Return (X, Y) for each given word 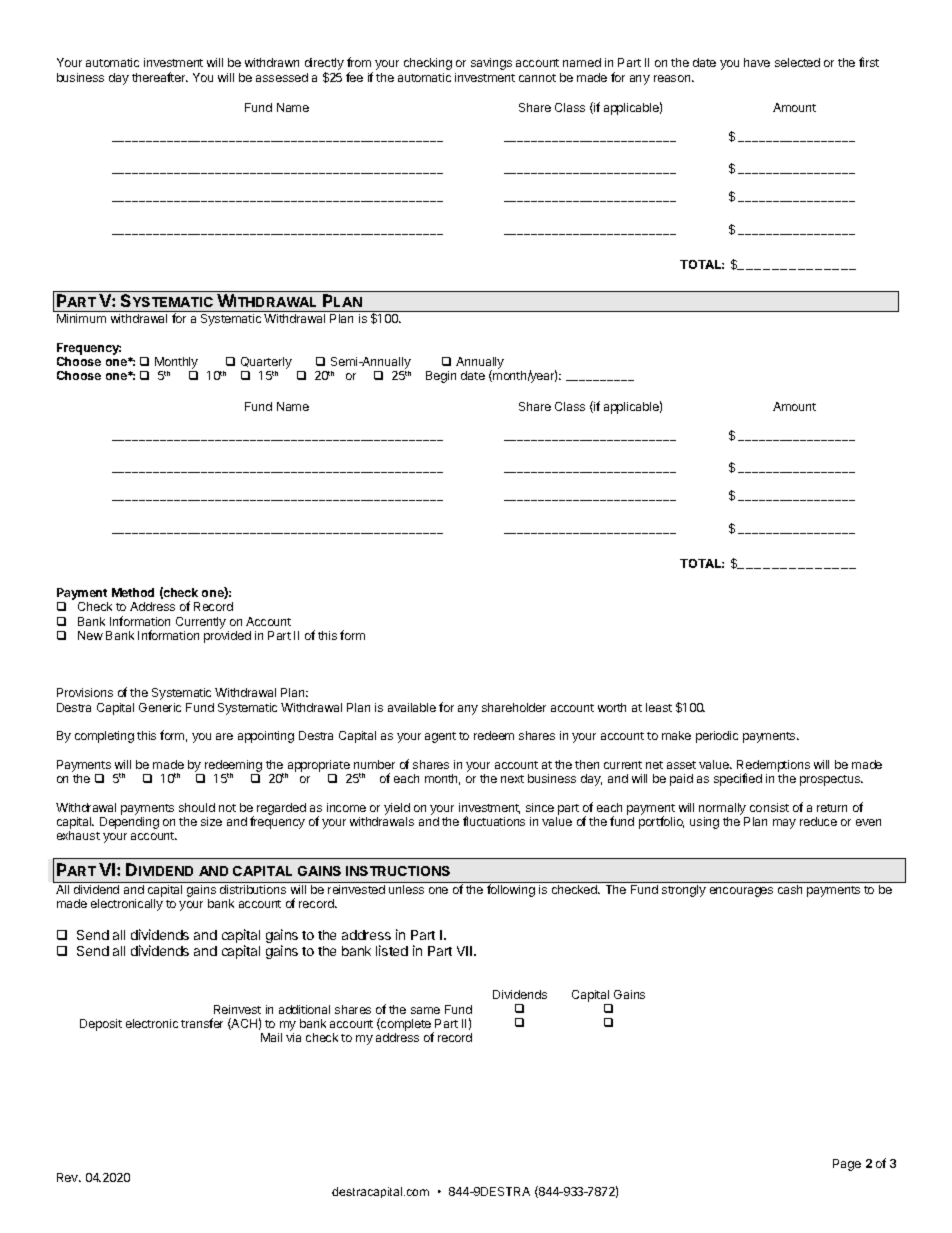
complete (406, 1025)
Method (133, 592)
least (659, 707)
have (757, 62)
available (412, 707)
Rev (68, 1177)
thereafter (160, 77)
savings (491, 64)
